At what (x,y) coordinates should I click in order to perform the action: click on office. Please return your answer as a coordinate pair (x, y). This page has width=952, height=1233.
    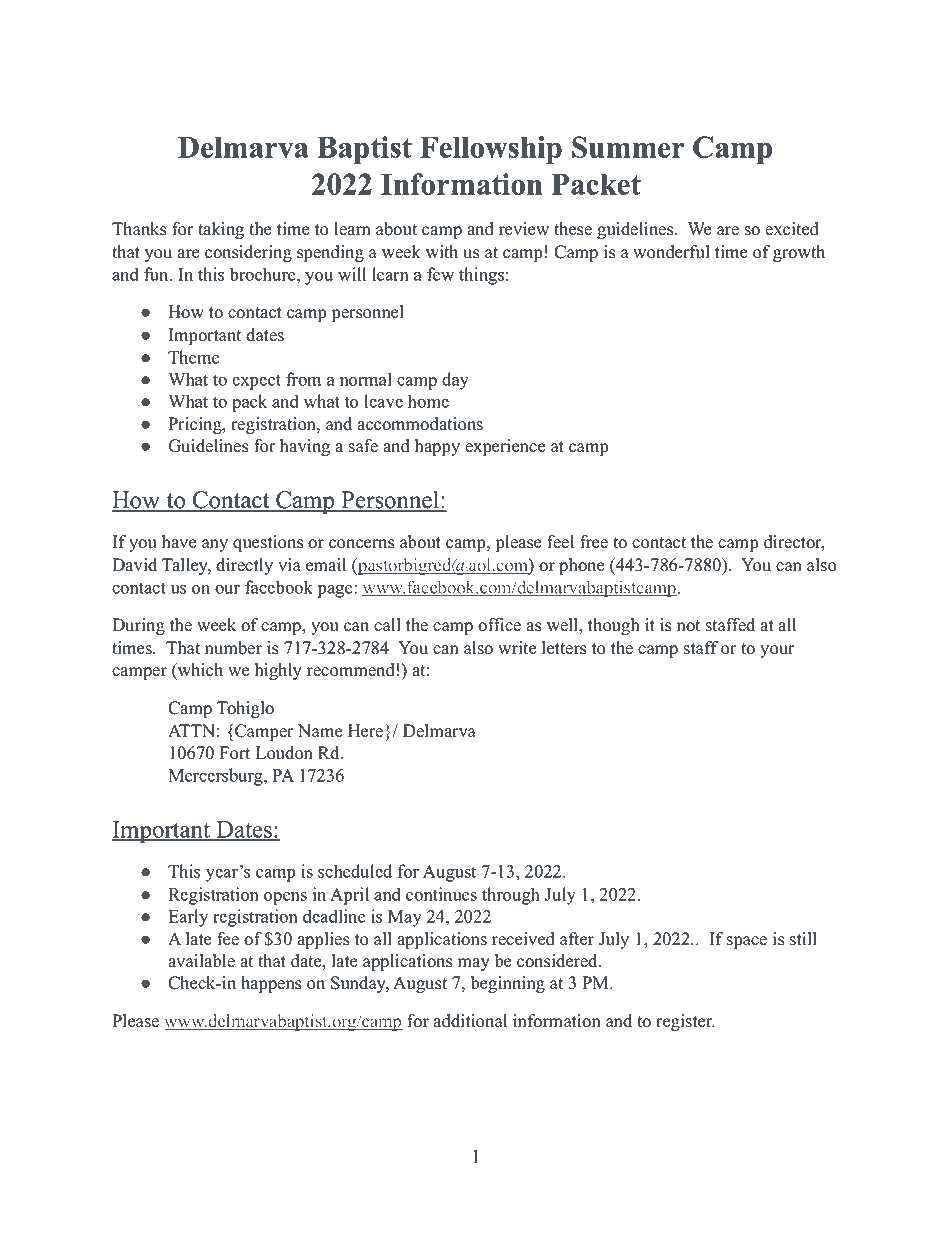
    Looking at the image, I should click on (499, 625).
